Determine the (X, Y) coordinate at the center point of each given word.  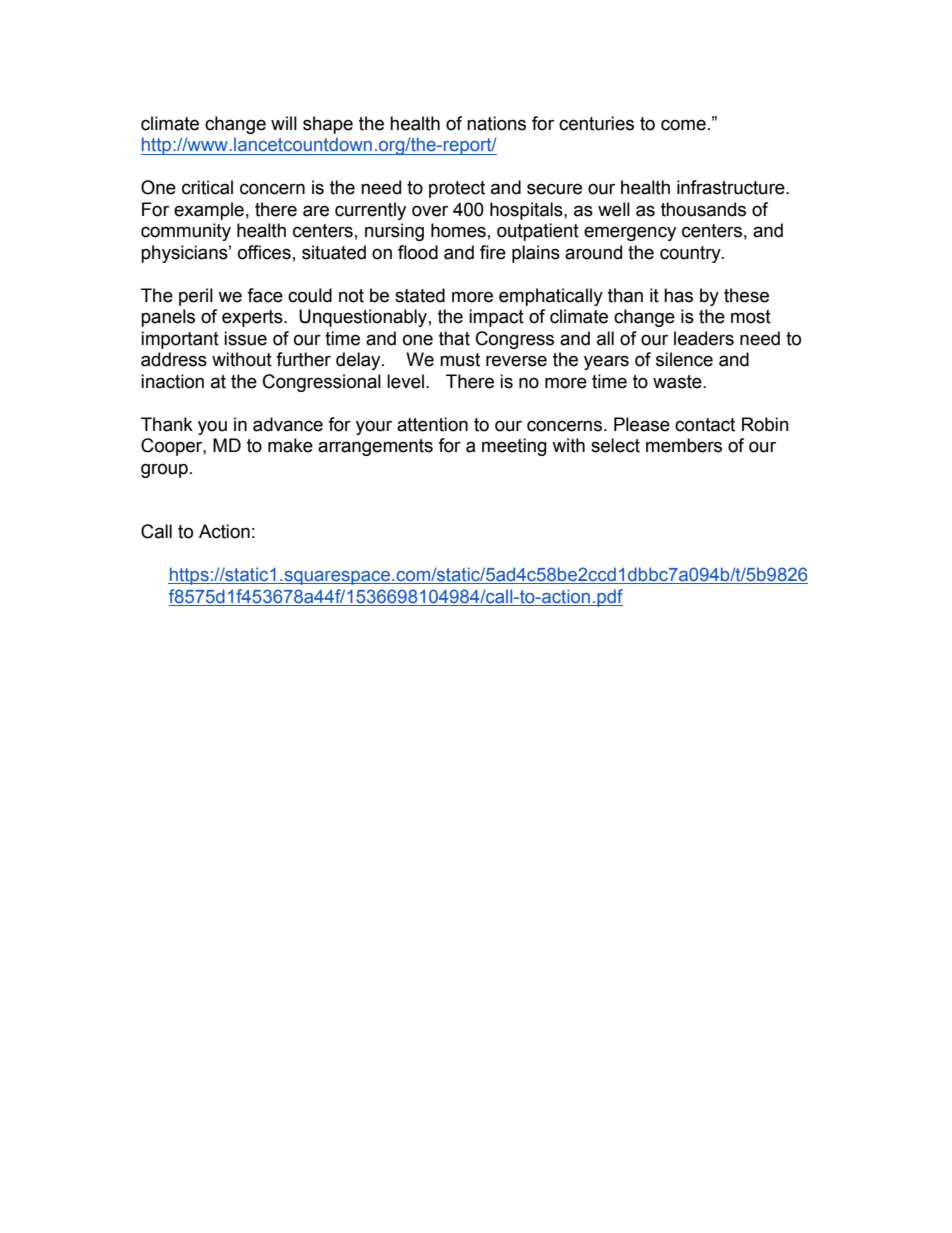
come (683, 125)
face (265, 295)
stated (420, 295)
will (284, 123)
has (678, 295)
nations (496, 123)
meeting (514, 447)
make (290, 445)
